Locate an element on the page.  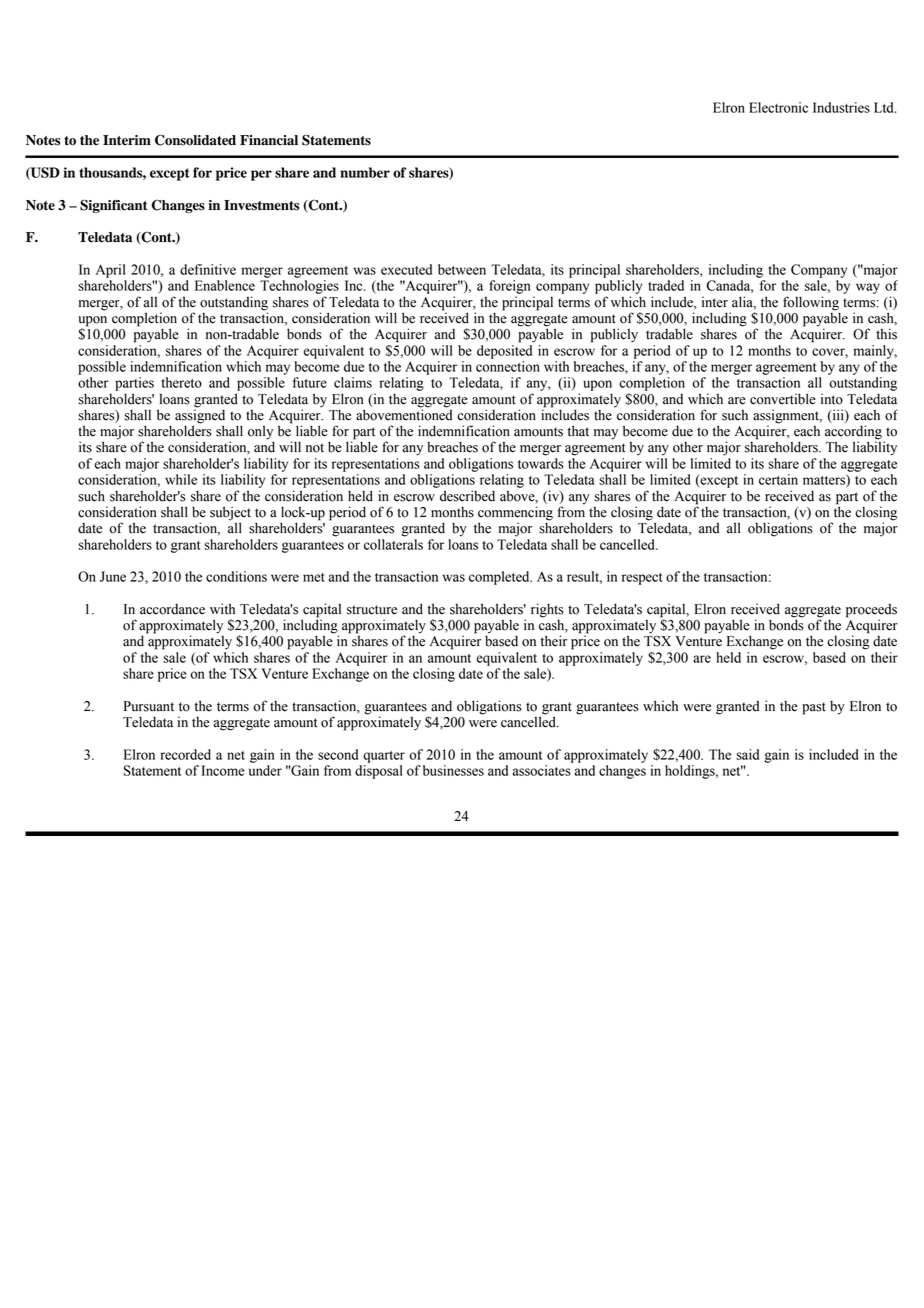
number is located at coordinates (365, 172).
